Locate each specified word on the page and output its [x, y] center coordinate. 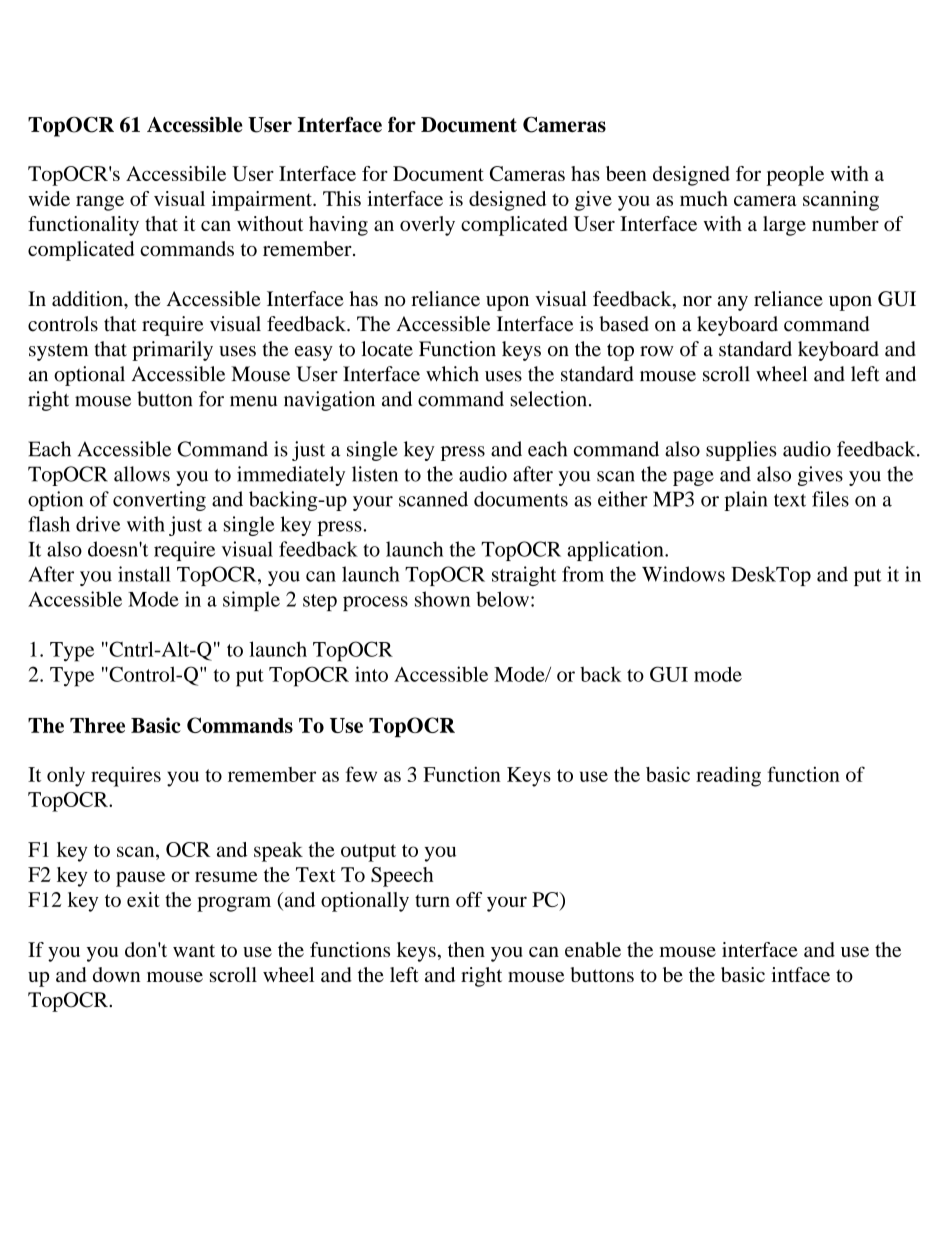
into [371, 674]
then [466, 949]
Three [97, 725]
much [704, 198]
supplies [741, 451]
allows [142, 474]
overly [427, 226]
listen [375, 474]
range [100, 203]
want [194, 950]
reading [728, 776]
